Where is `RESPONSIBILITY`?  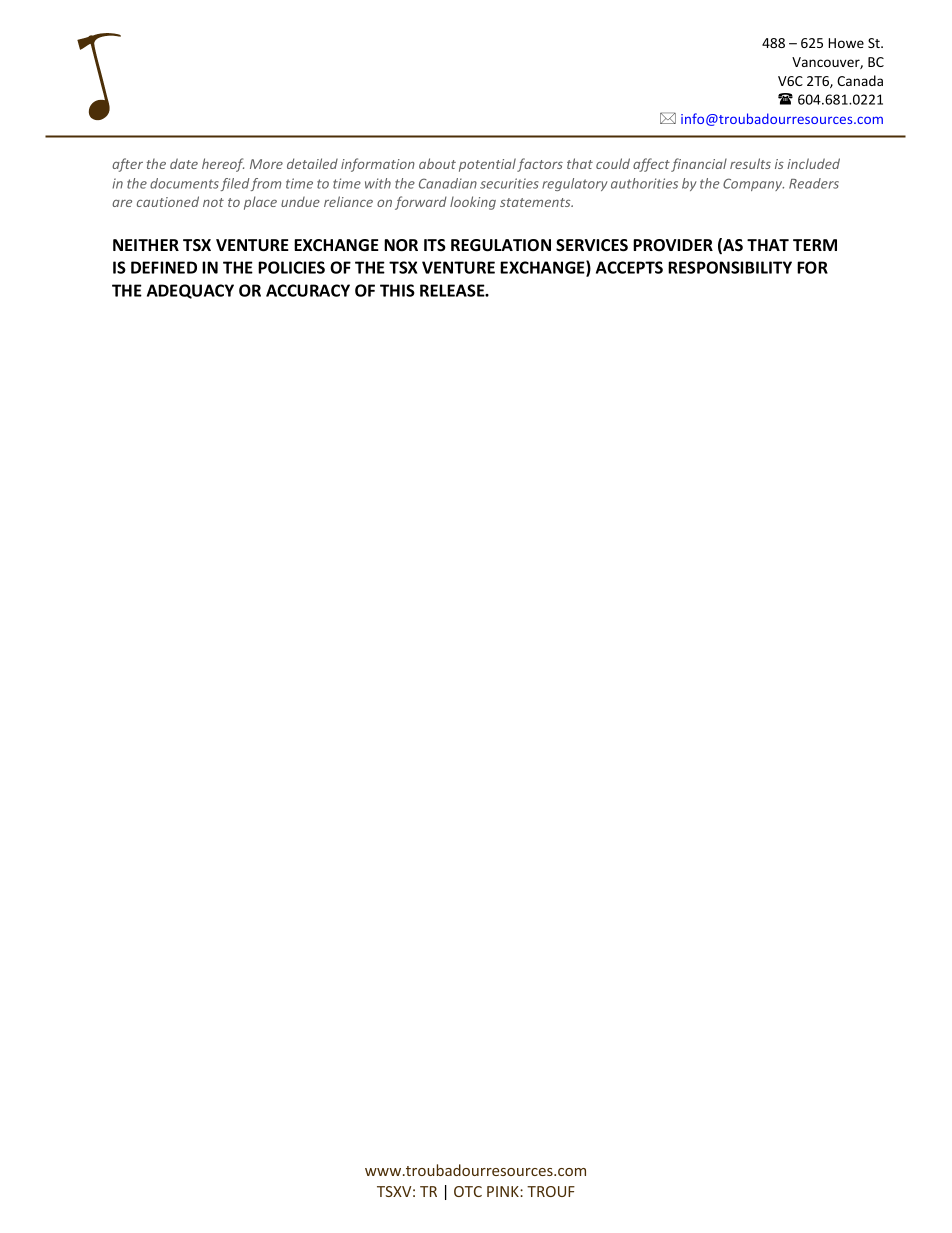
RESPONSIBILITY is located at coordinates (730, 267).
